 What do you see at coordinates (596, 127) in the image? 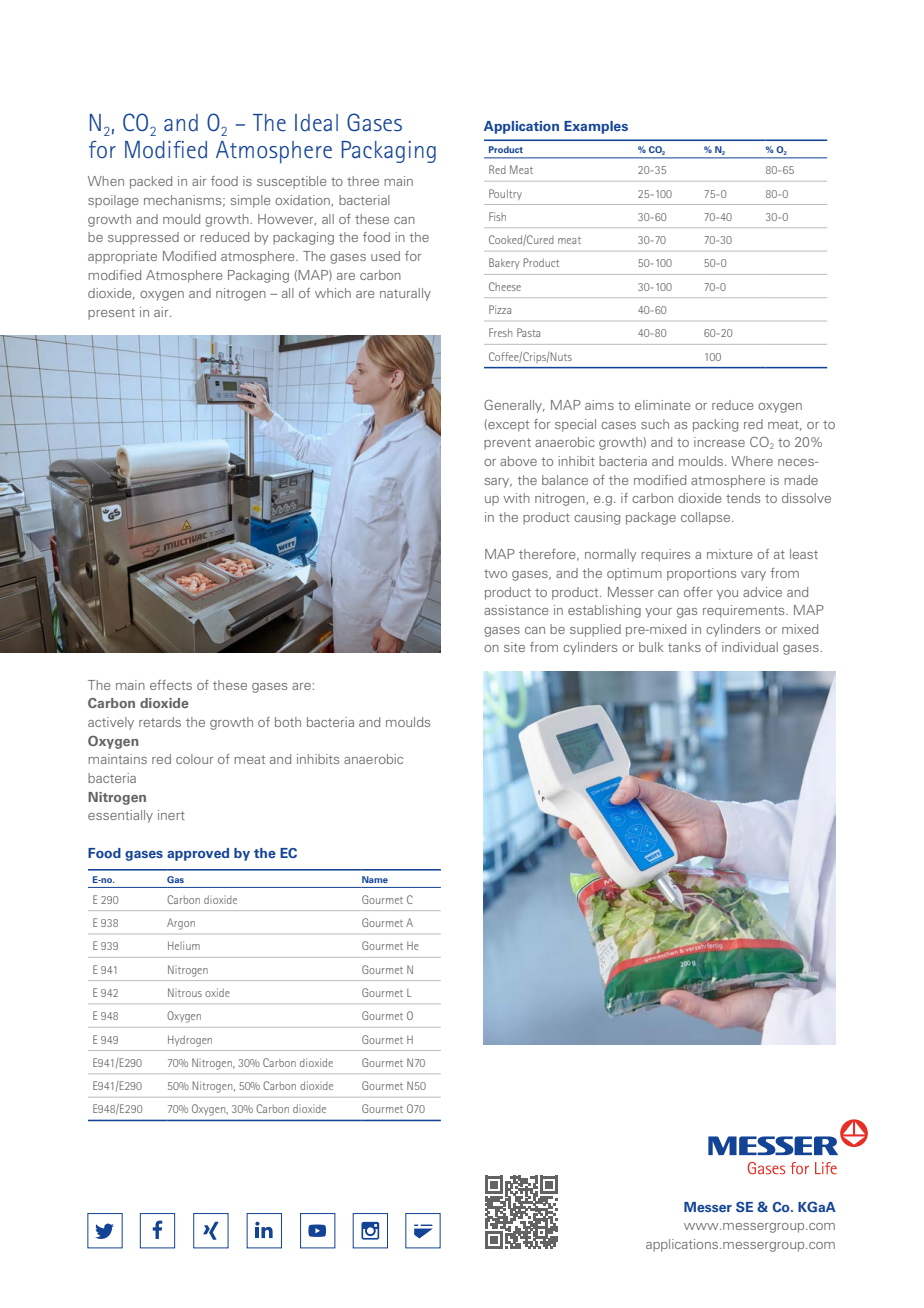
I see `Examples` at bounding box center [596, 127].
